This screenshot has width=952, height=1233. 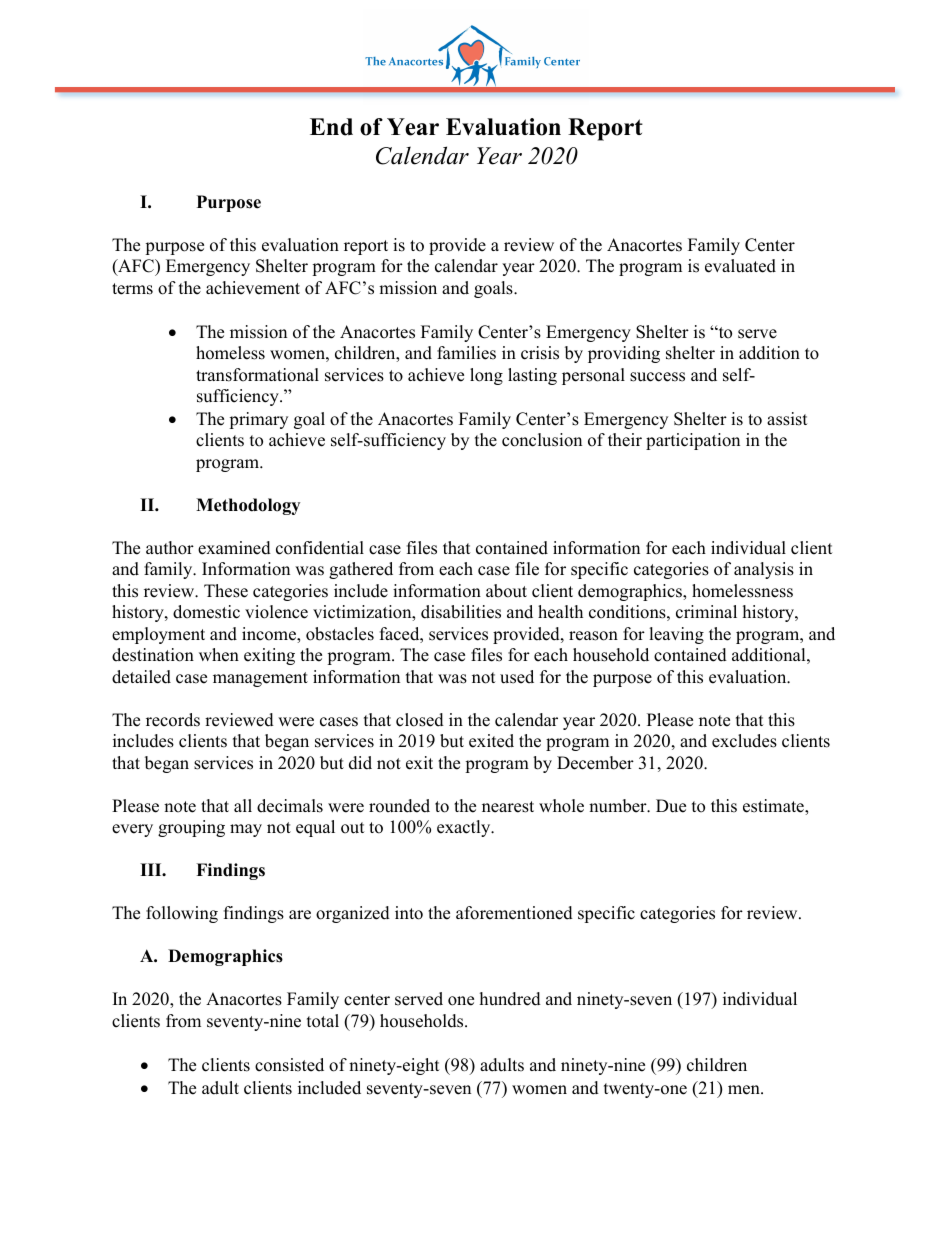 What do you see at coordinates (510, 999) in the screenshot?
I see `hundred` at bounding box center [510, 999].
